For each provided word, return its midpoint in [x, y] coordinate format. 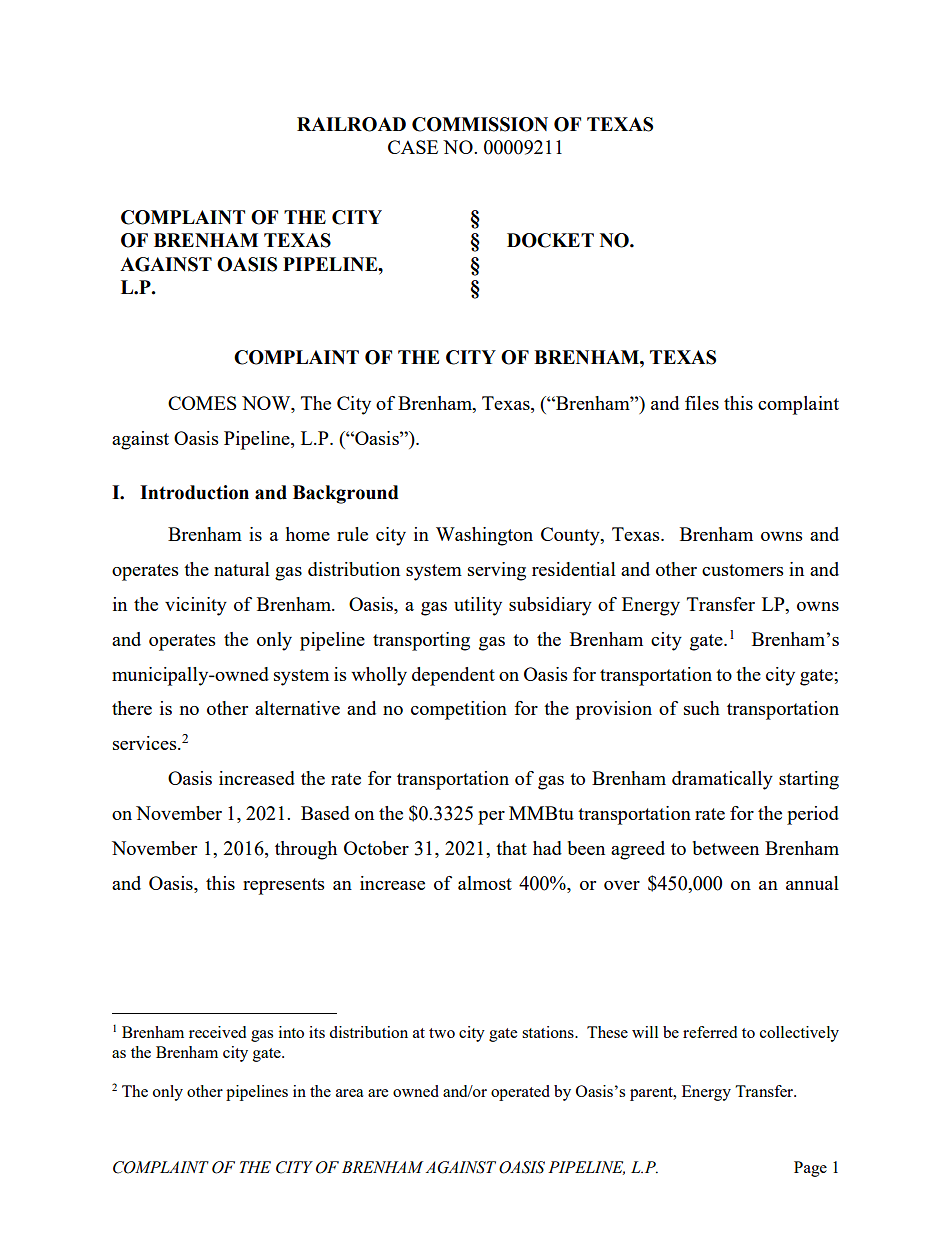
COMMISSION [480, 124]
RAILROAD [351, 124]
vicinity [196, 606]
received [217, 1032]
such [702, 708]
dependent [453, 676]
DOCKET [550, 240]
